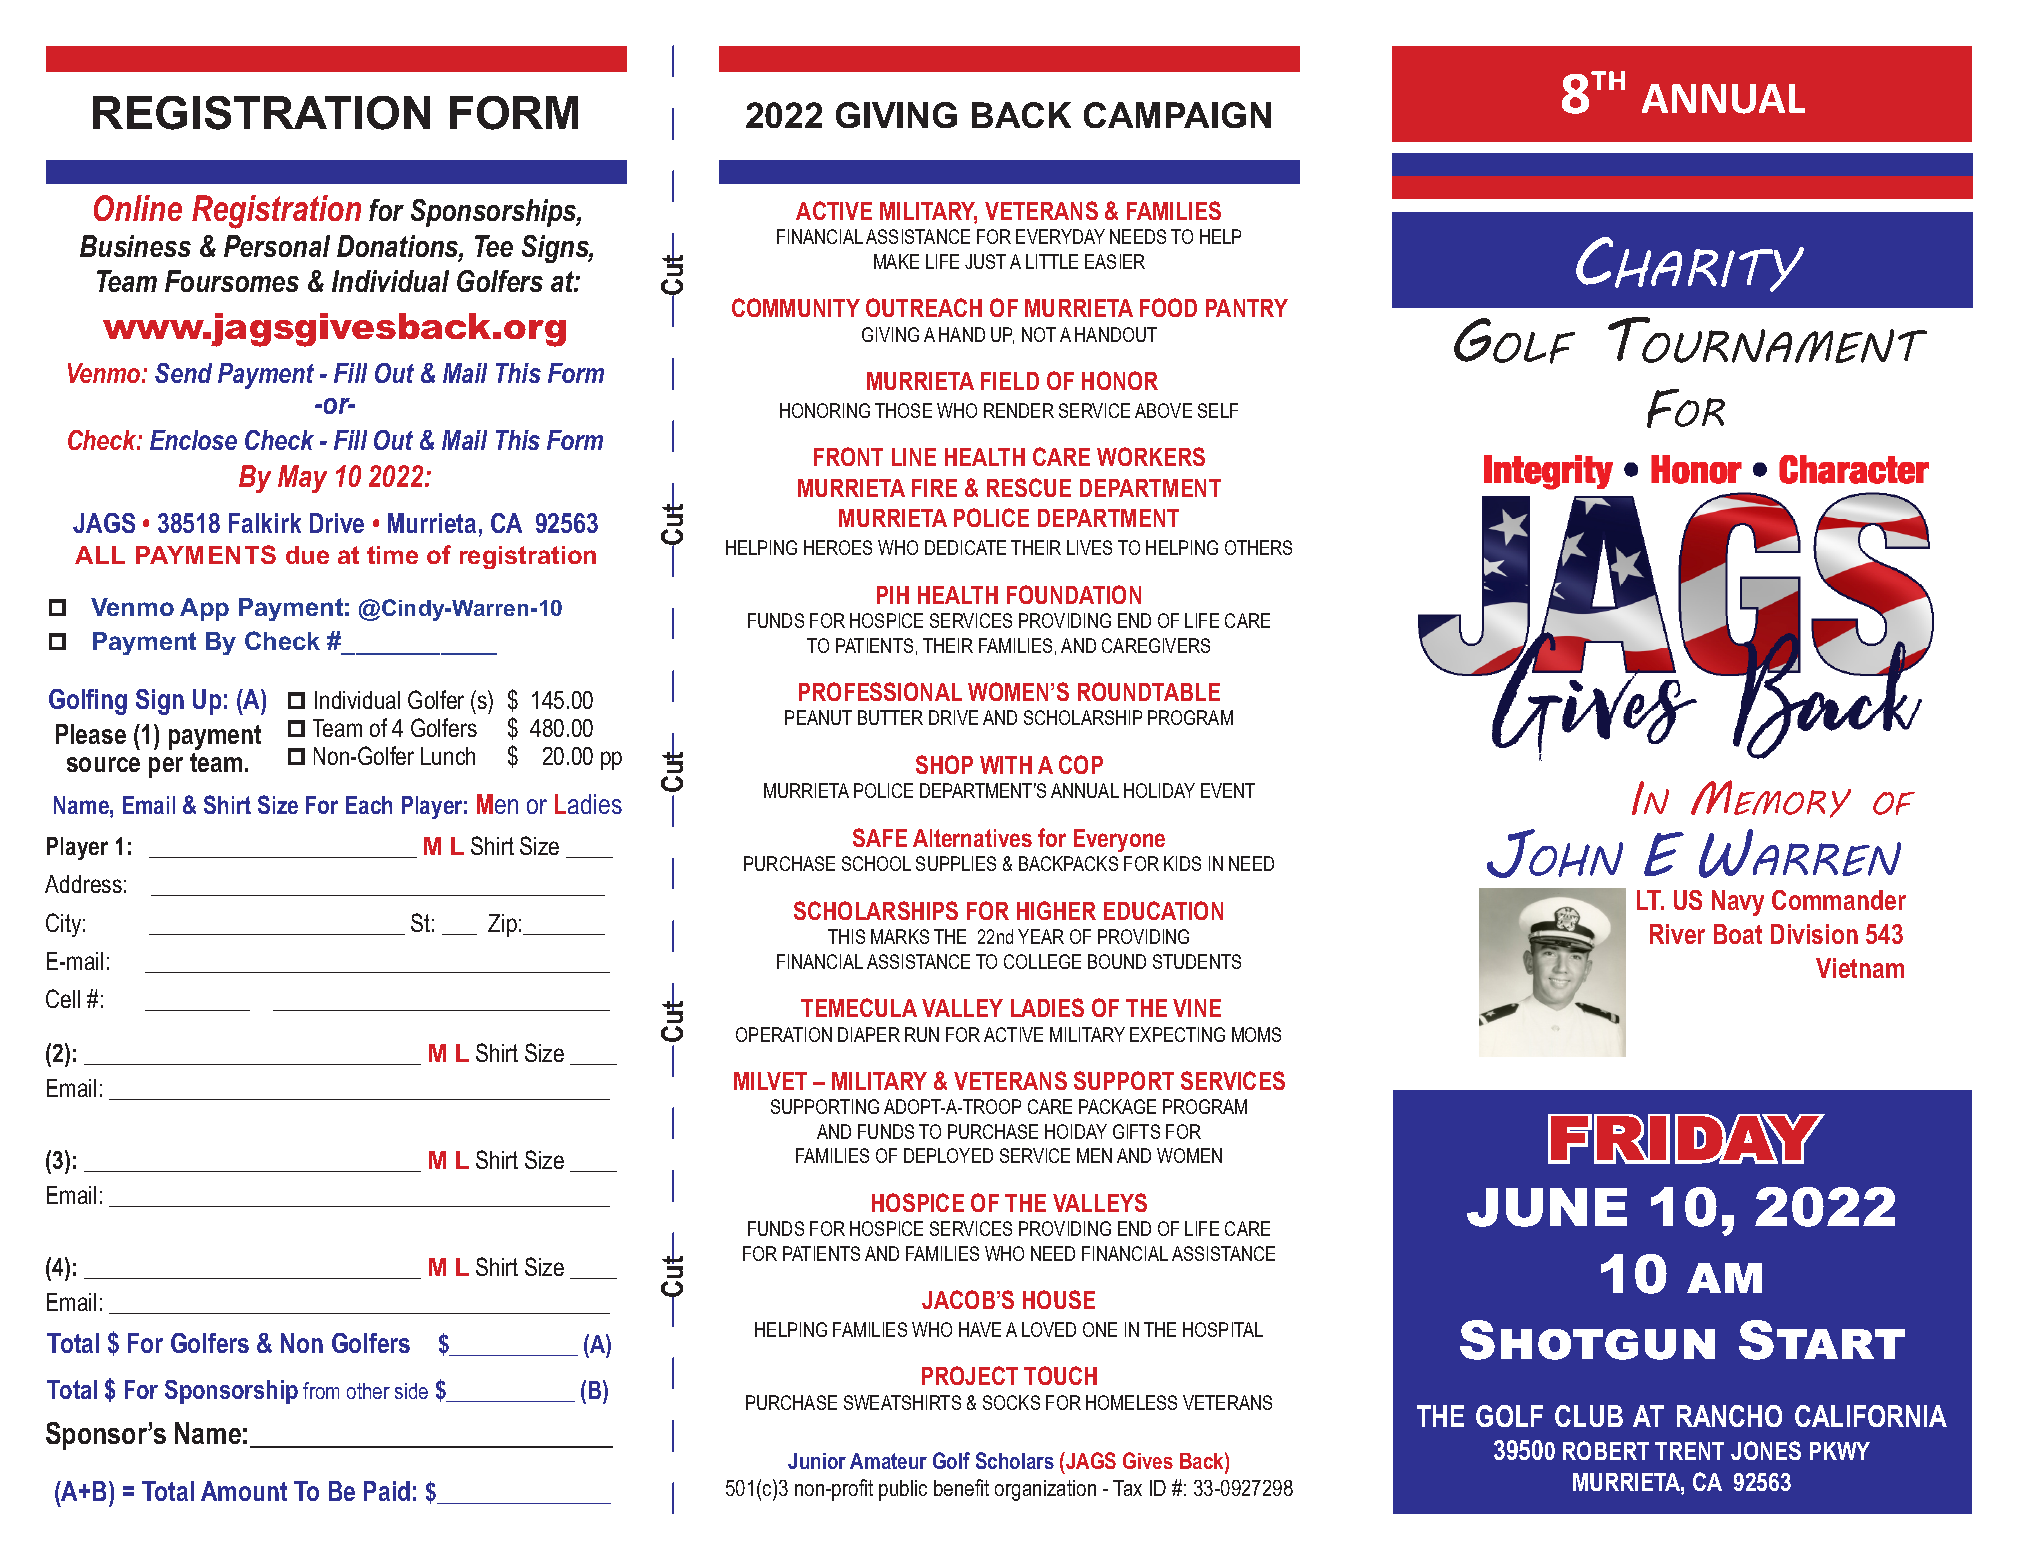 Image resolution: width=2019 pixels, height=1560 pixels. I want to click on EVERYDAY, so click(1060, 236).
